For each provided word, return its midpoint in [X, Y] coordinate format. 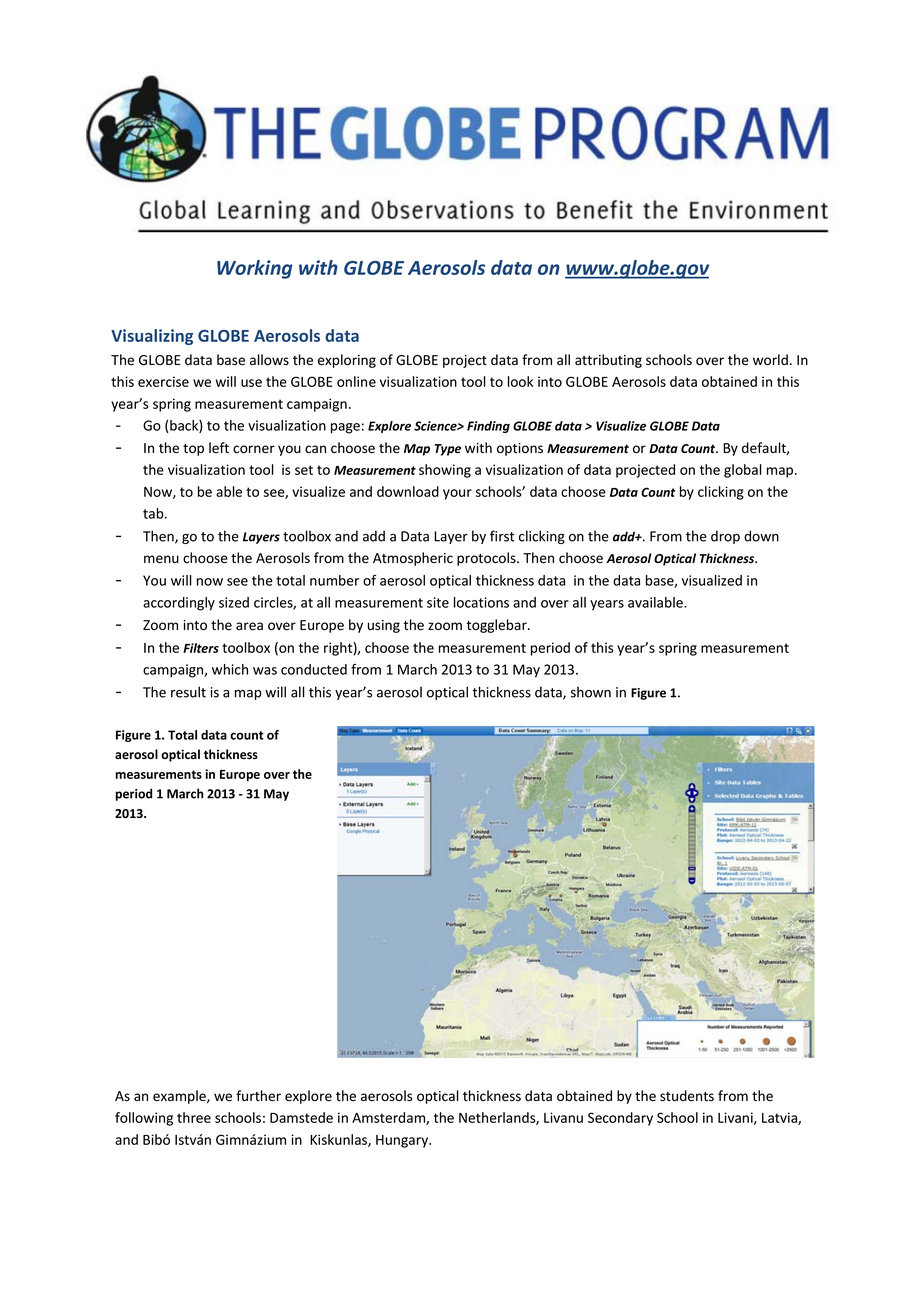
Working [254, 269]
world [770, 360]
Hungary [403, 1141]
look [520, 381]
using [384, 626]
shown [591, 692]
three [194, 1117]
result [188, 692]
